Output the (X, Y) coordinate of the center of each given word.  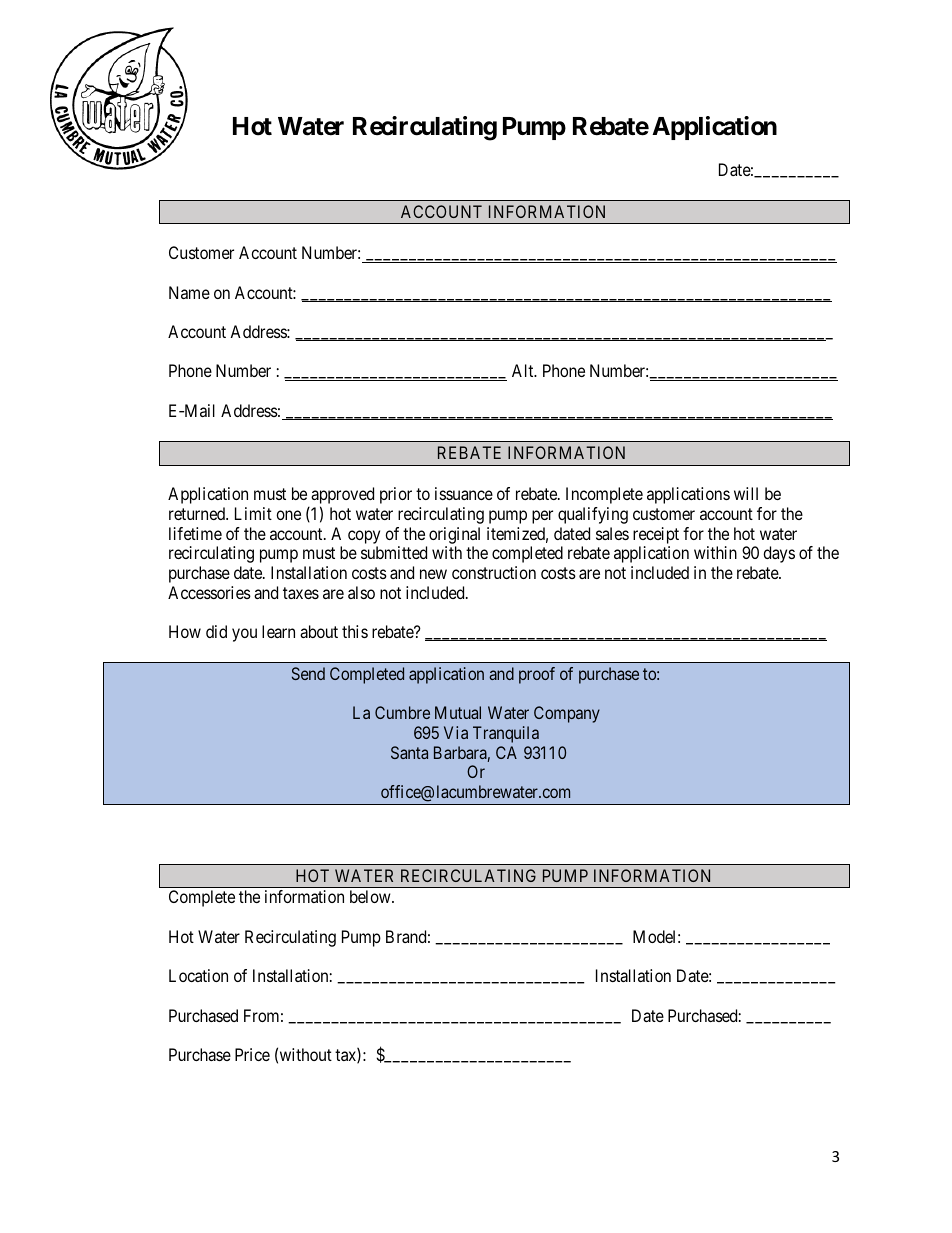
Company (567, 714)
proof (537, 675)
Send (308, 673)
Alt (524, 370)
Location (198, 975)
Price (252, 1054)
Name (189, 292)
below (371, 896)
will (746, 493)
